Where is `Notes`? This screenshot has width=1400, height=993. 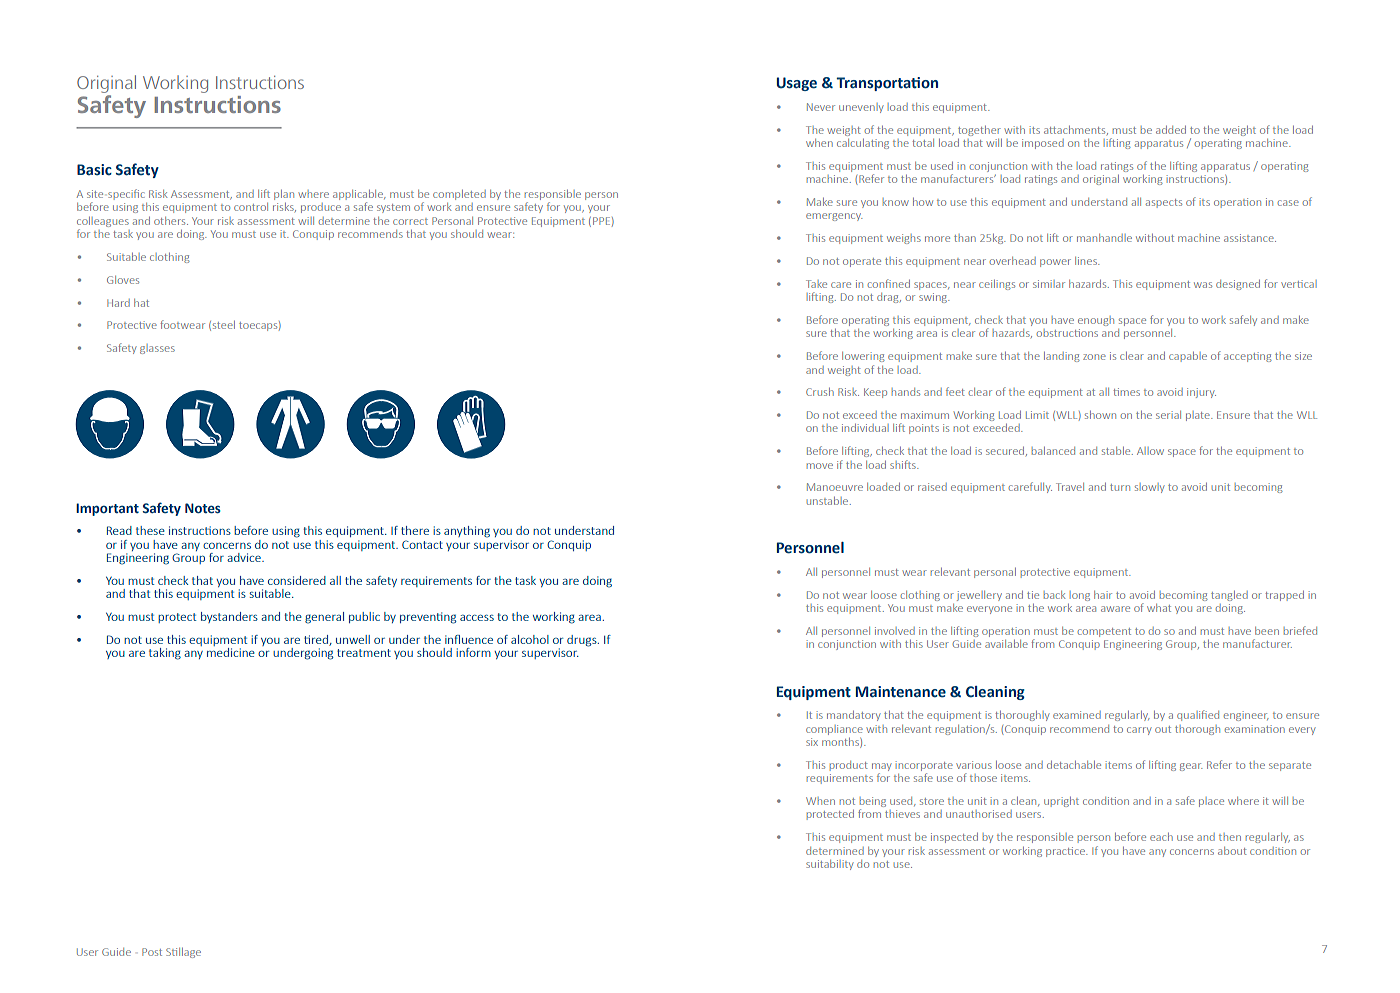 Notes is located at coordinates (203, 508).
